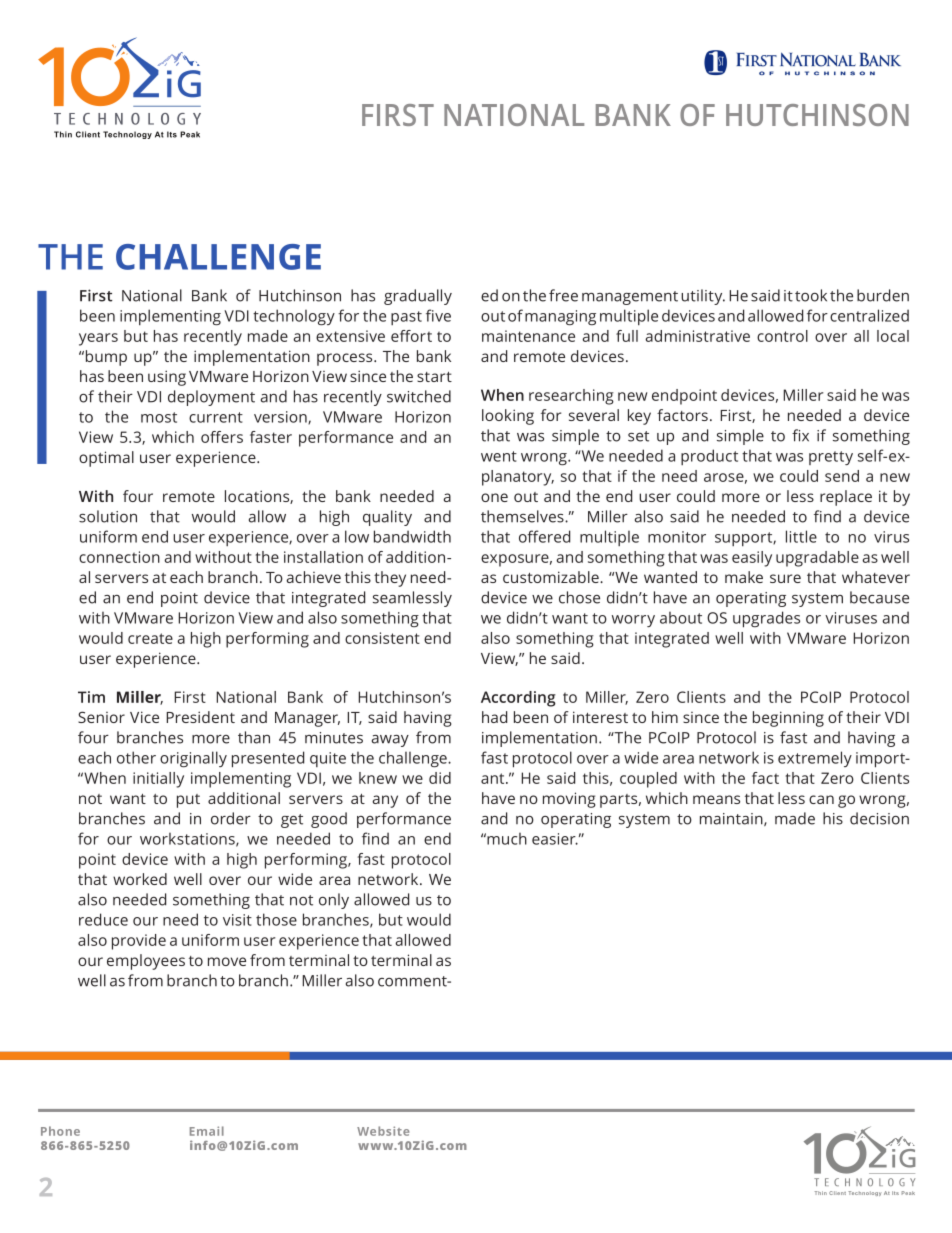 The height and width of the screenshot is (1233, 952). I want to click on upgrades, so click(766, 619).
